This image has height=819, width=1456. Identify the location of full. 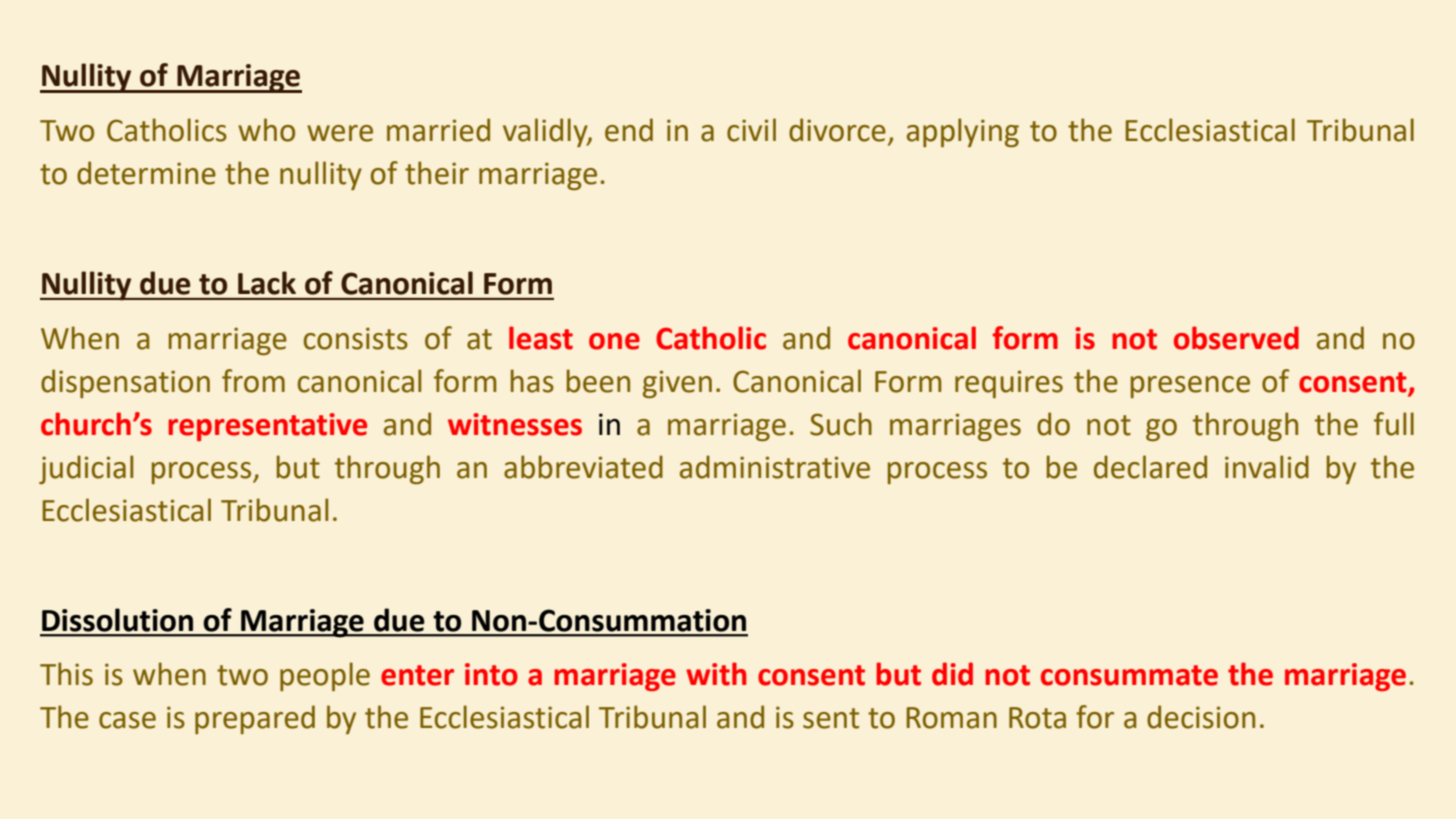
(1394, 424).
